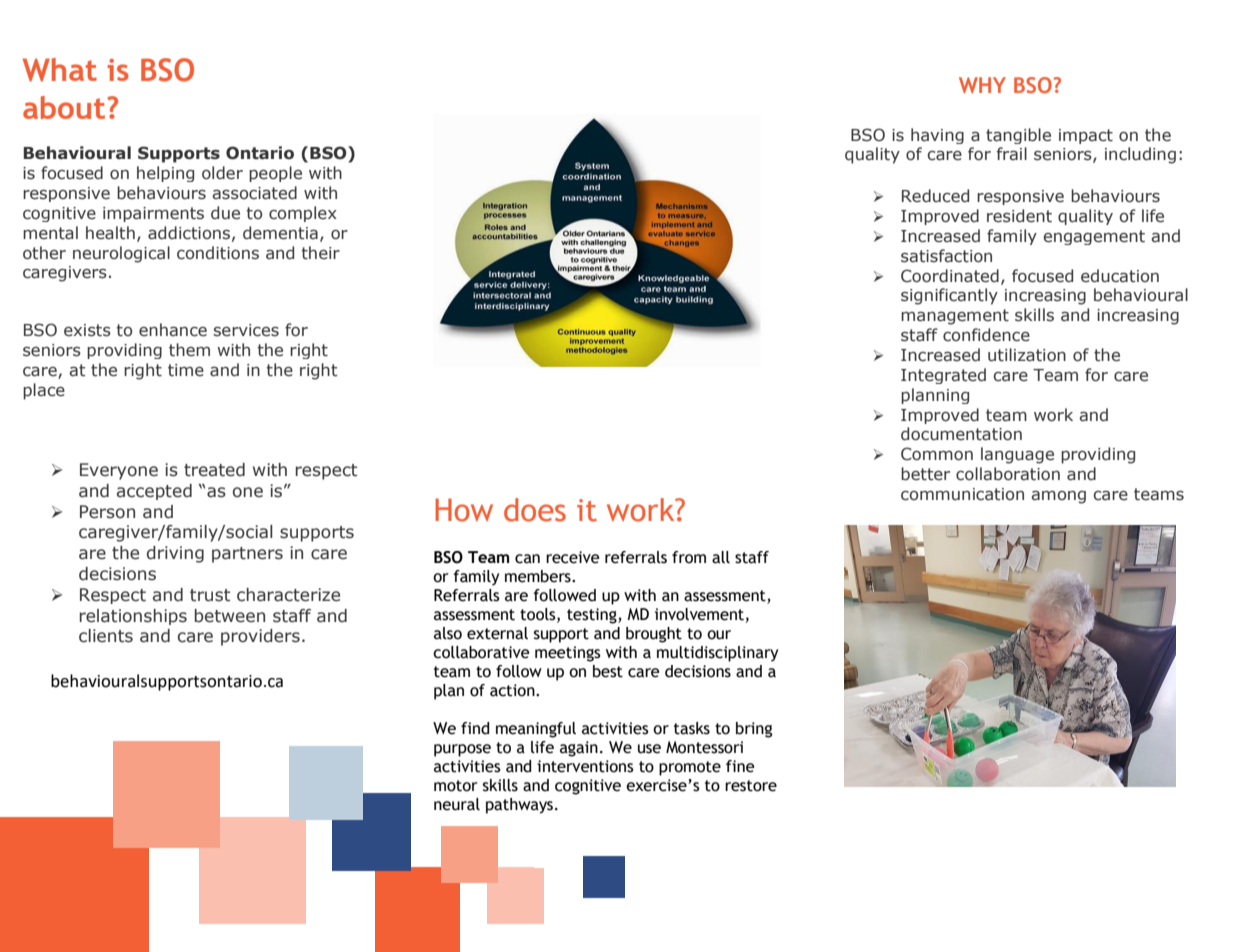  Describe the element at coordinates (175, 554) in the page. I see `driving` at that location.
